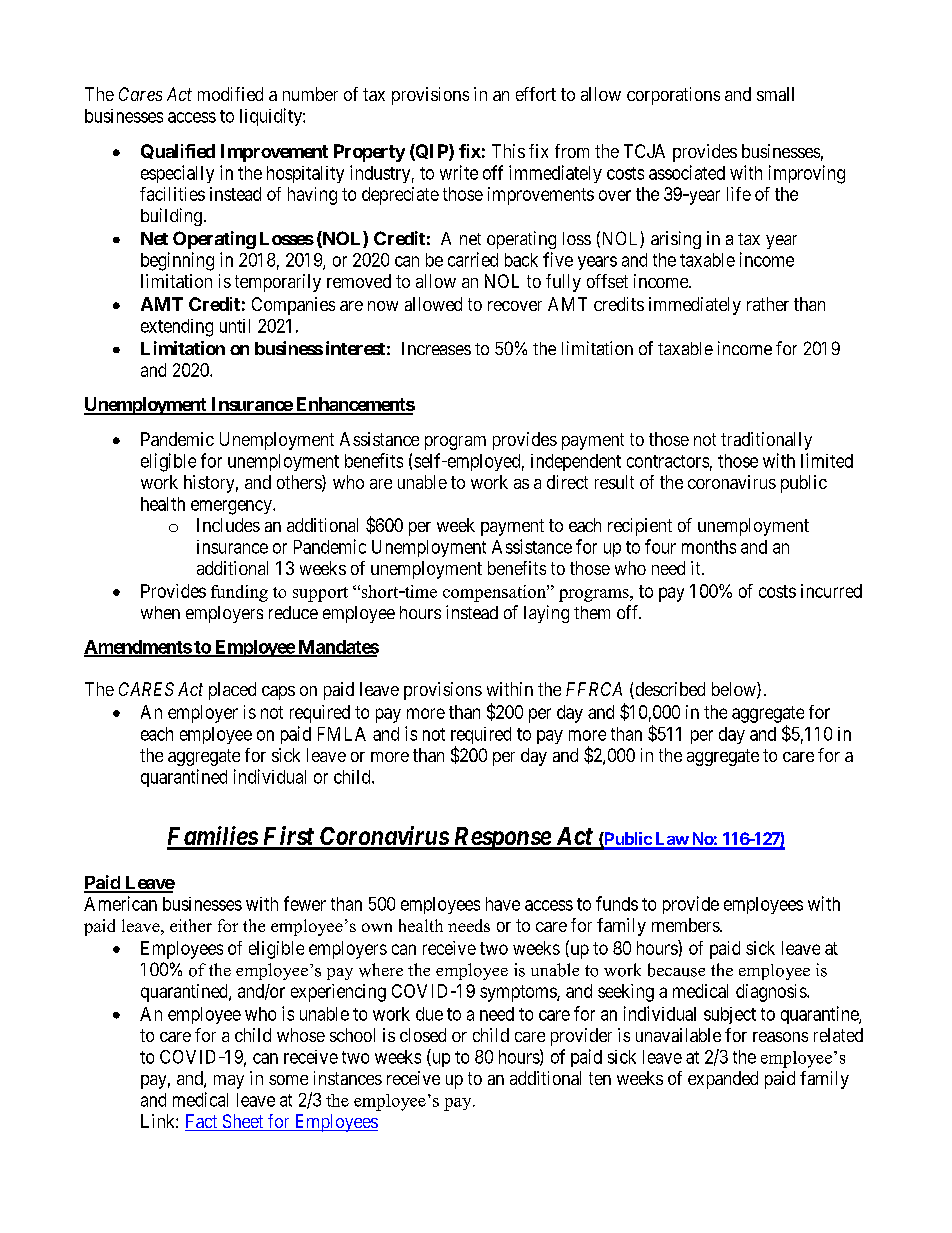 The height and width of the image is (1233, 952). What do you see at coordinates (229, 1082) in the image?
I see `may` at bounding box center [229, 1082].
